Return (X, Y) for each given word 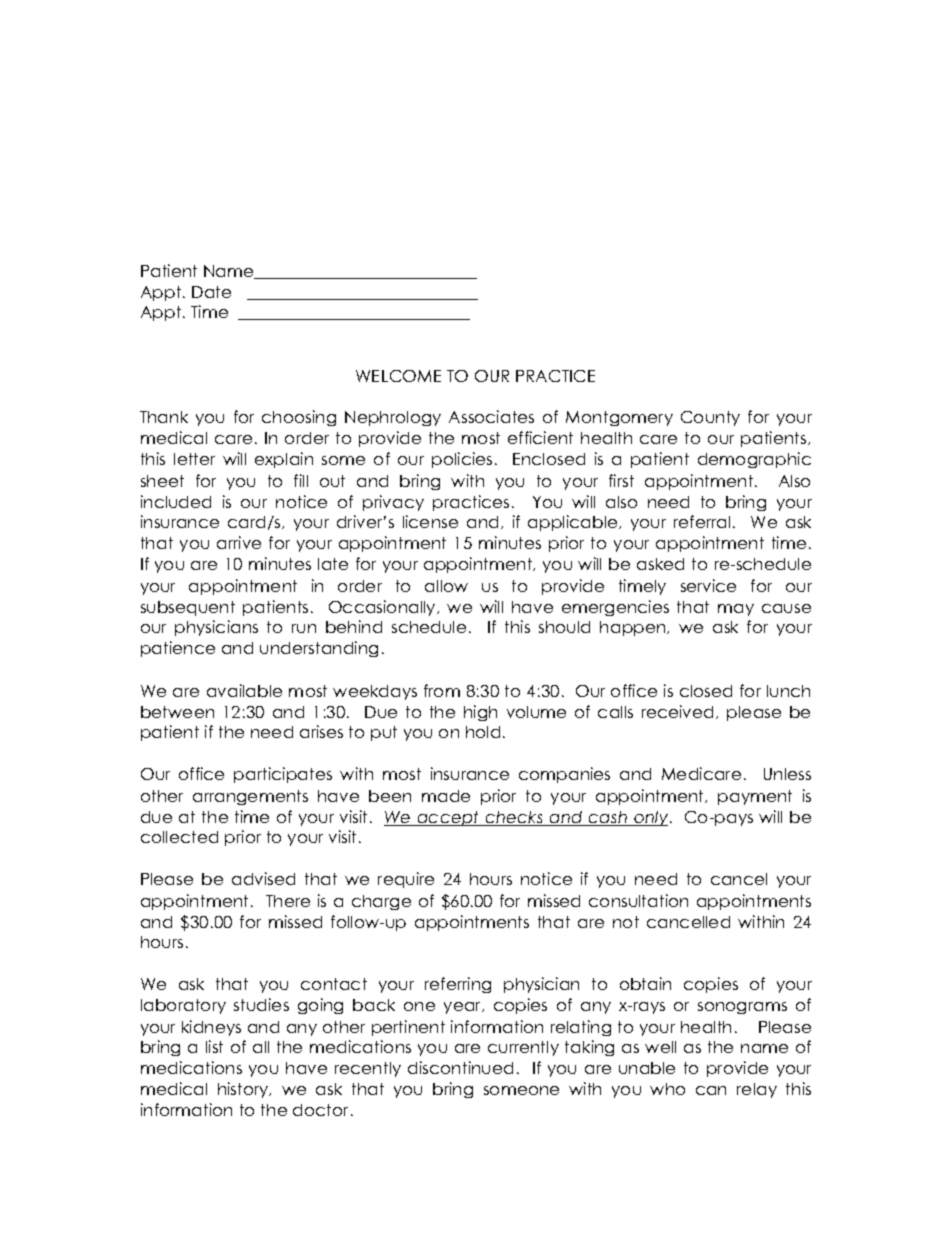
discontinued (460, 1067)
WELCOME (398, 376)
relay (757, 1090)
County (710, 418)
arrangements (250, 797)
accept (448, 818)
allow (446, 586)
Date (211, 292)
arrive (239, 542)
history (244, 1090)
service (708, 585)
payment (755, 797)
